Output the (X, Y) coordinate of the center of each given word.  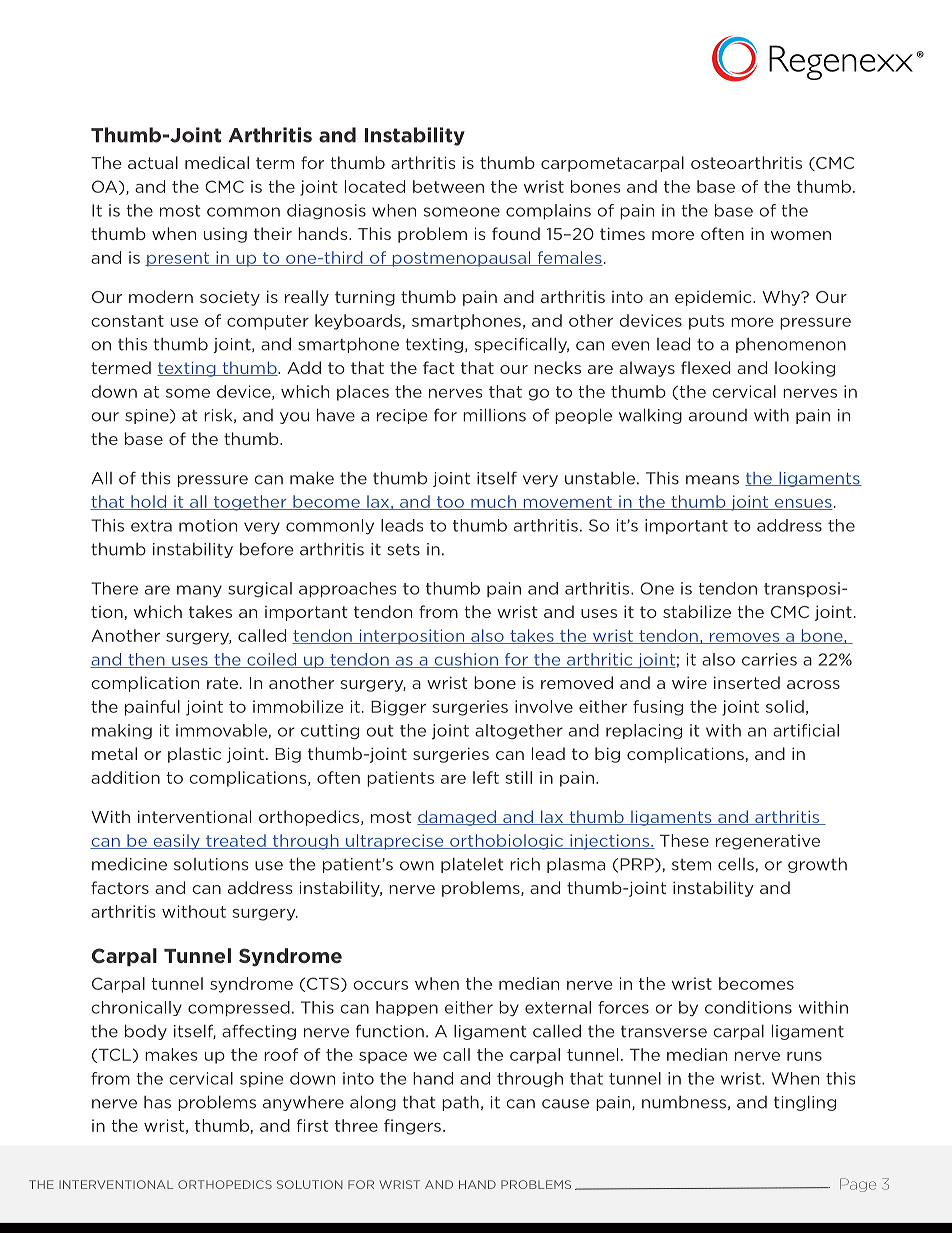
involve (544, 706)
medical (217, 162)
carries (769, 659)
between (448, 186)
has (157, 1102)
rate (222, 683)
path (460, 1103)
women (801, 235)
